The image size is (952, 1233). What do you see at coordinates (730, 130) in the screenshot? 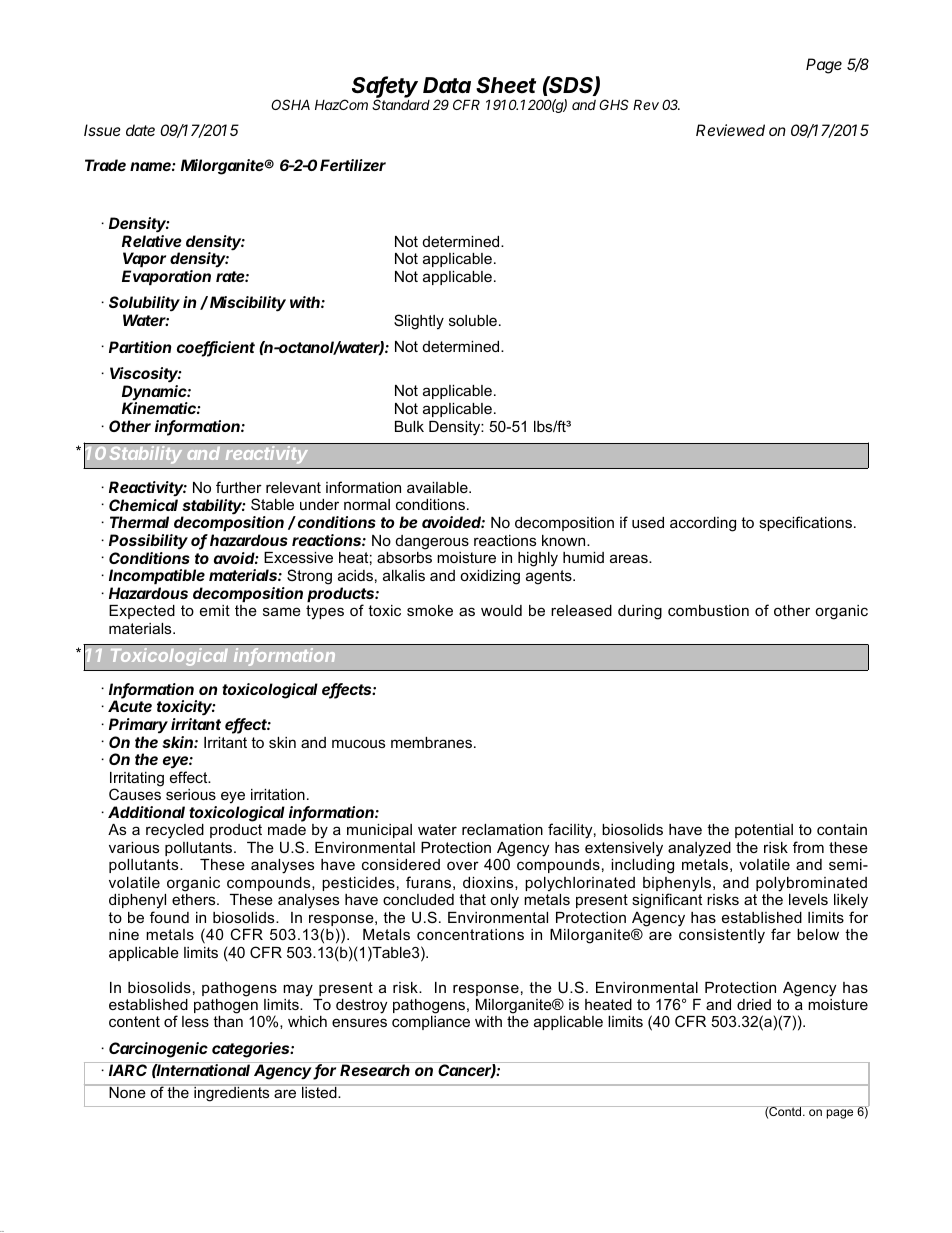
I see `Reviewed` at bounding box center [730, 130].
